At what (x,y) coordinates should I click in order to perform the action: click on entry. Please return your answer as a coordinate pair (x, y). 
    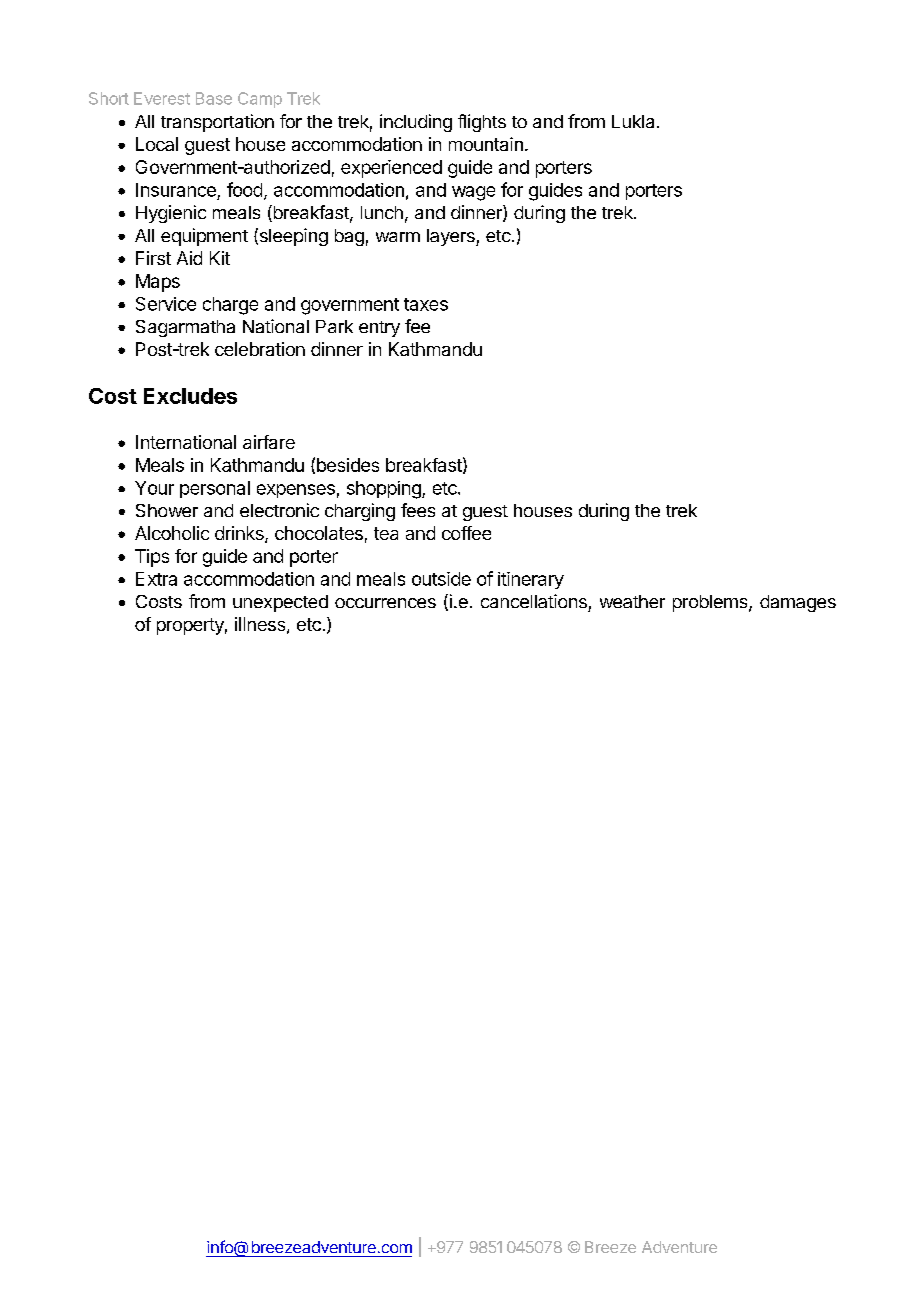
    Looking at the image, I should click on (379, 329).
